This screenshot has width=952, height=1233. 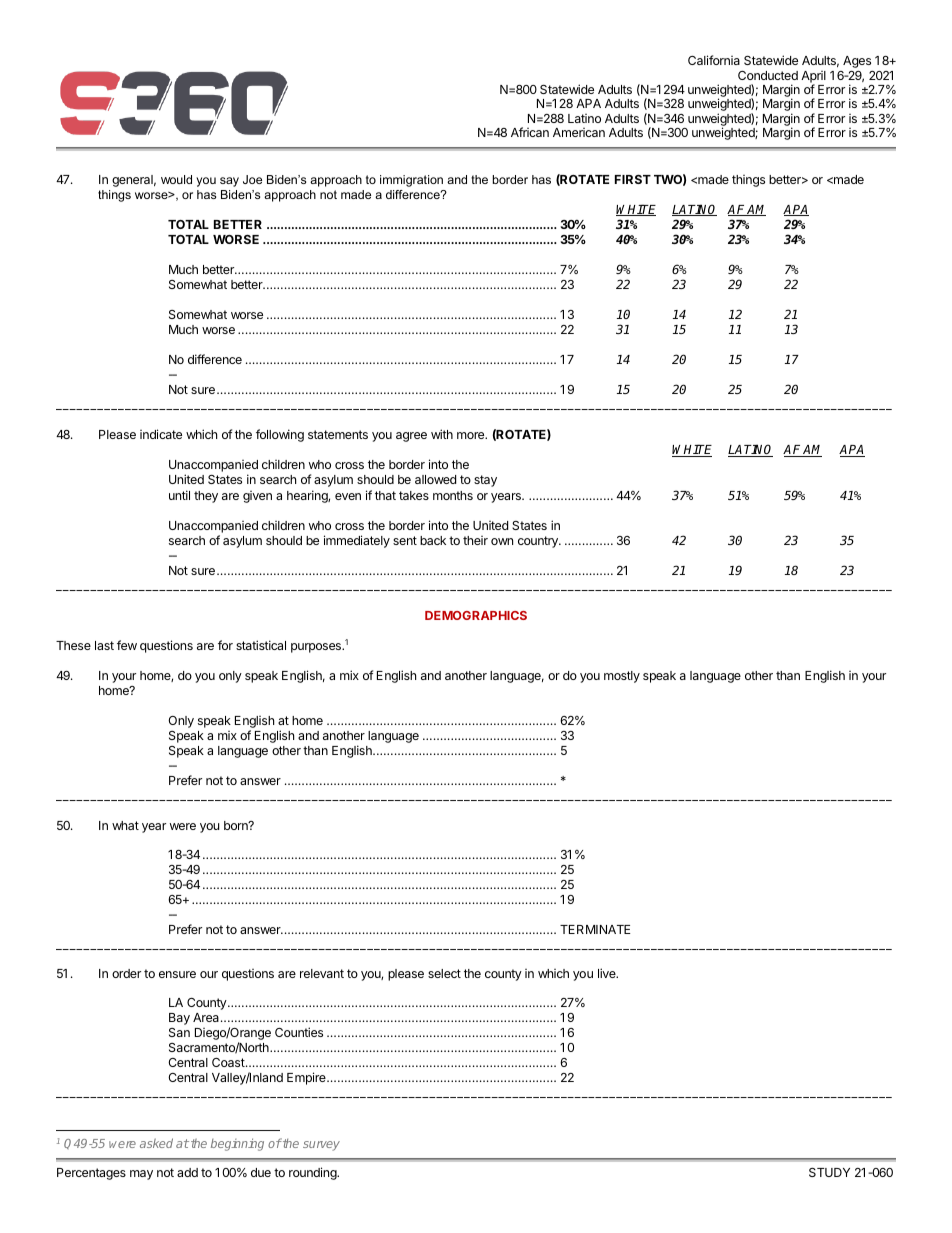 I want to click on Conducted, so click(x=768, y=75).
